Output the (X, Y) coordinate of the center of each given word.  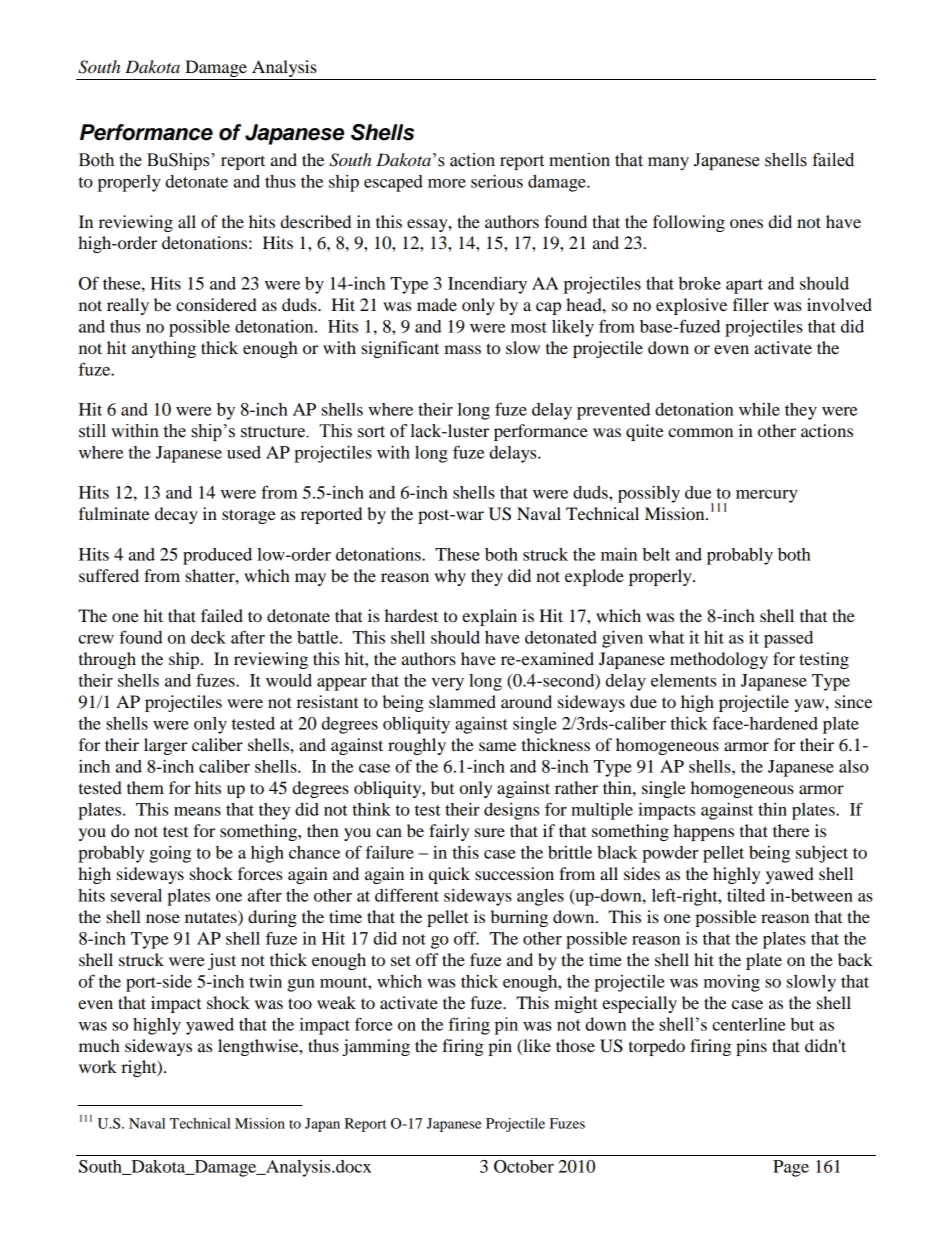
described (316, 221)
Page (791, 1168)
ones (746, 223)
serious (497, 181)
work (98, 1066)
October (524, 1166)
